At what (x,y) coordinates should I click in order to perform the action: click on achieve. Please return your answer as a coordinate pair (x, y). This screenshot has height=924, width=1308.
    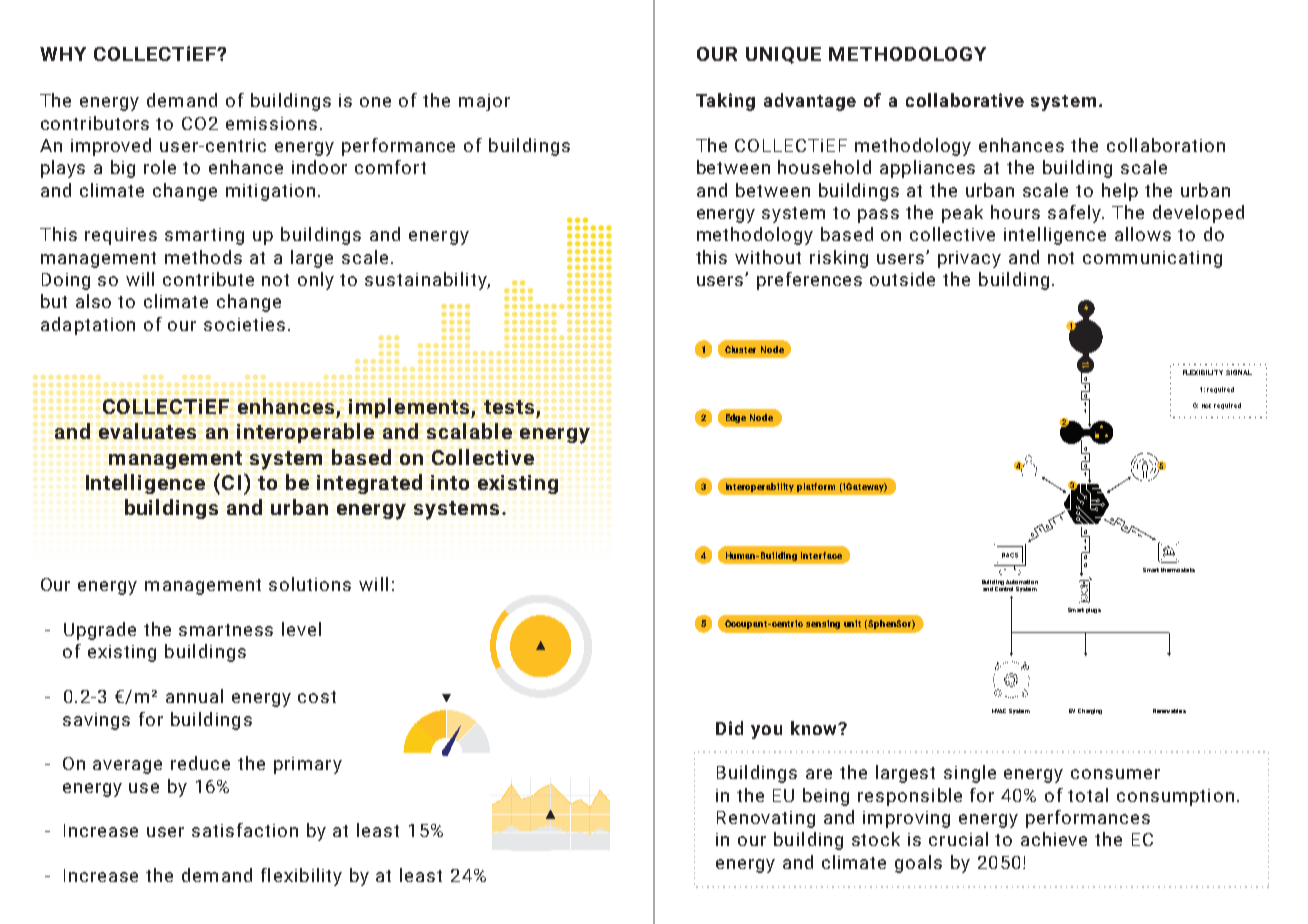
    Looking at the image, I should click on (1054, 839).
